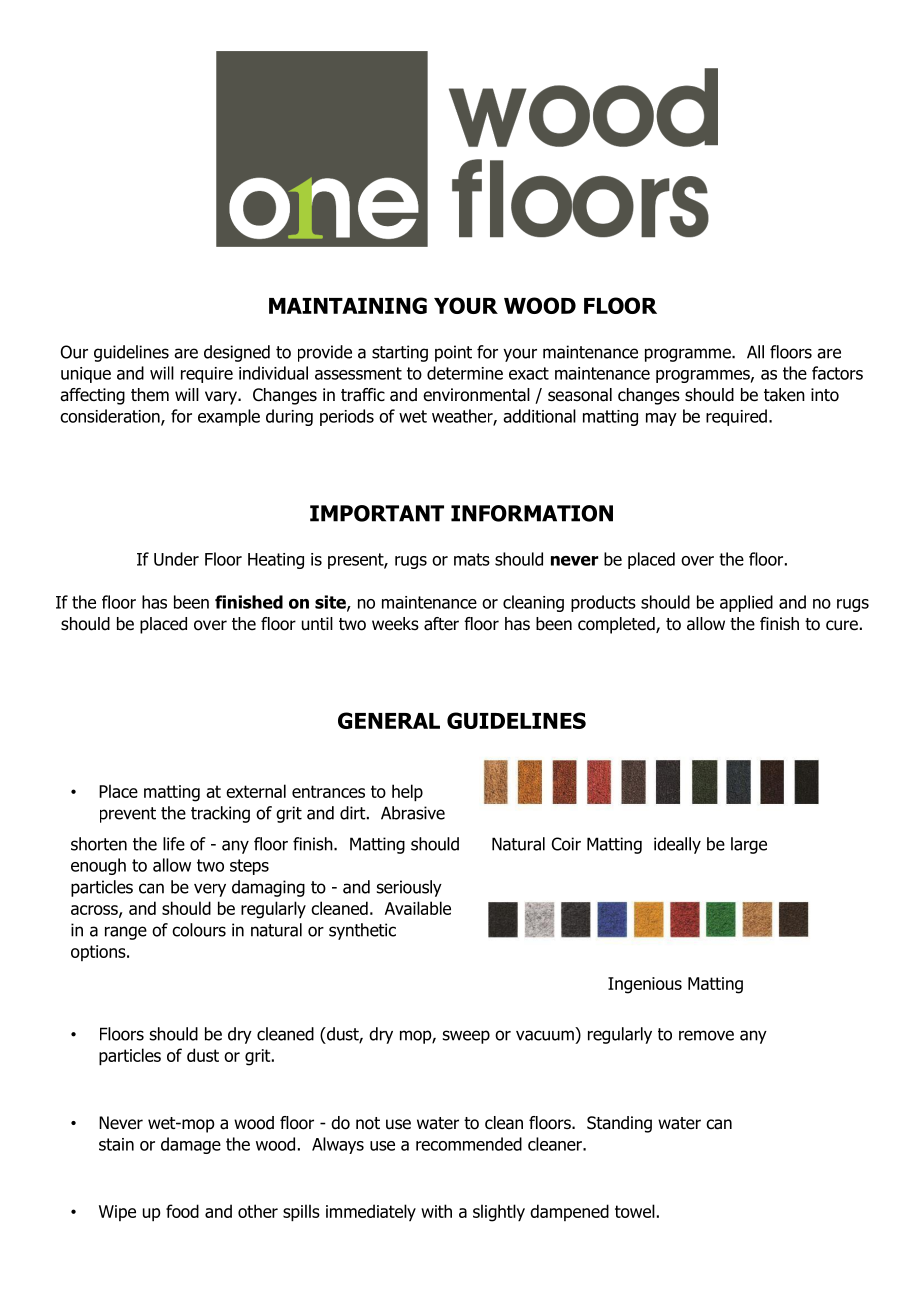 The width and height of the screenshot is (924, 1308). What do you see at coordinates (237, 353) in the screenshot?
I see `designed` at bounding box center [237, 353].
